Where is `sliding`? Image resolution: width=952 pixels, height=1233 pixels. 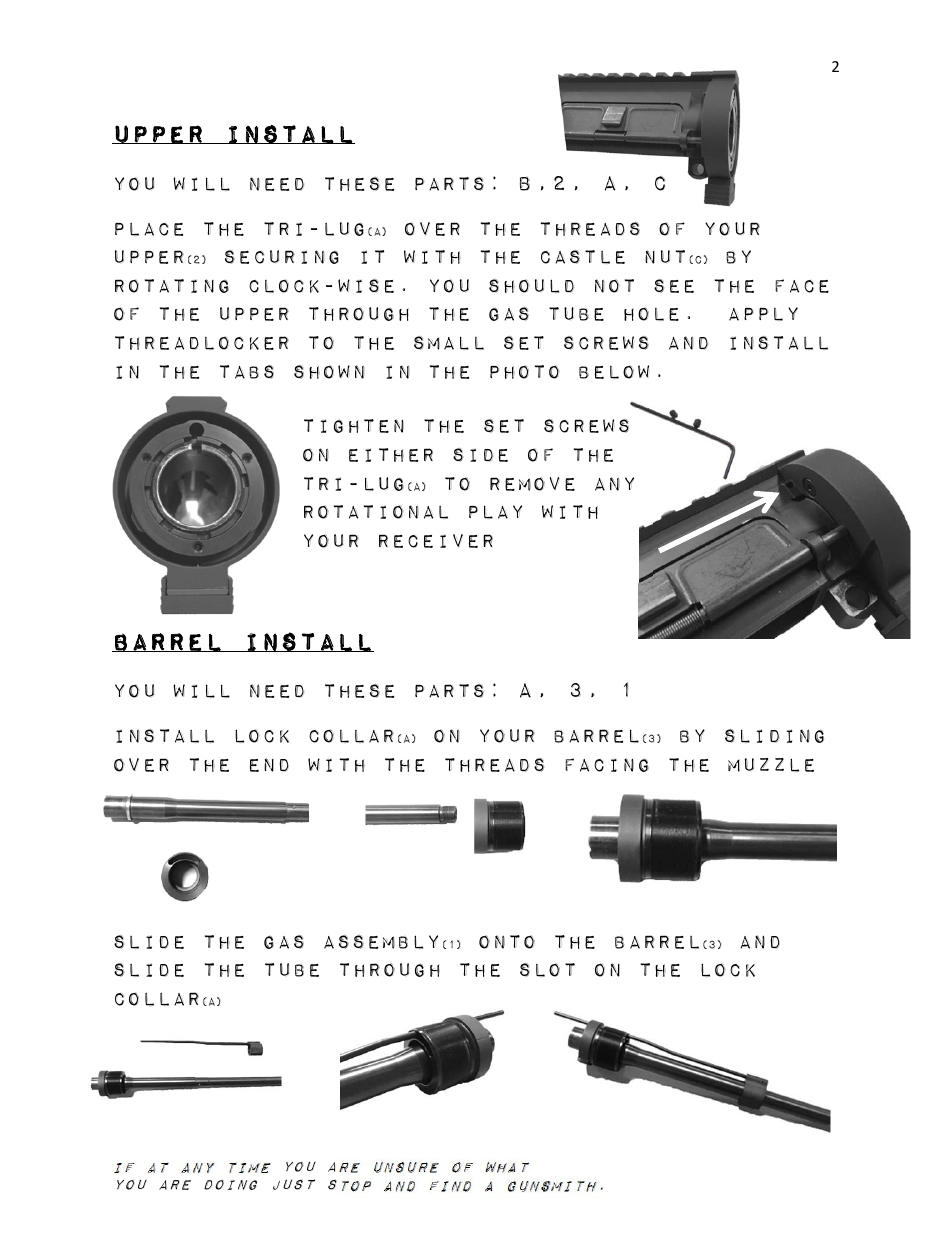 sliding is located at coordinates (774, 736).
